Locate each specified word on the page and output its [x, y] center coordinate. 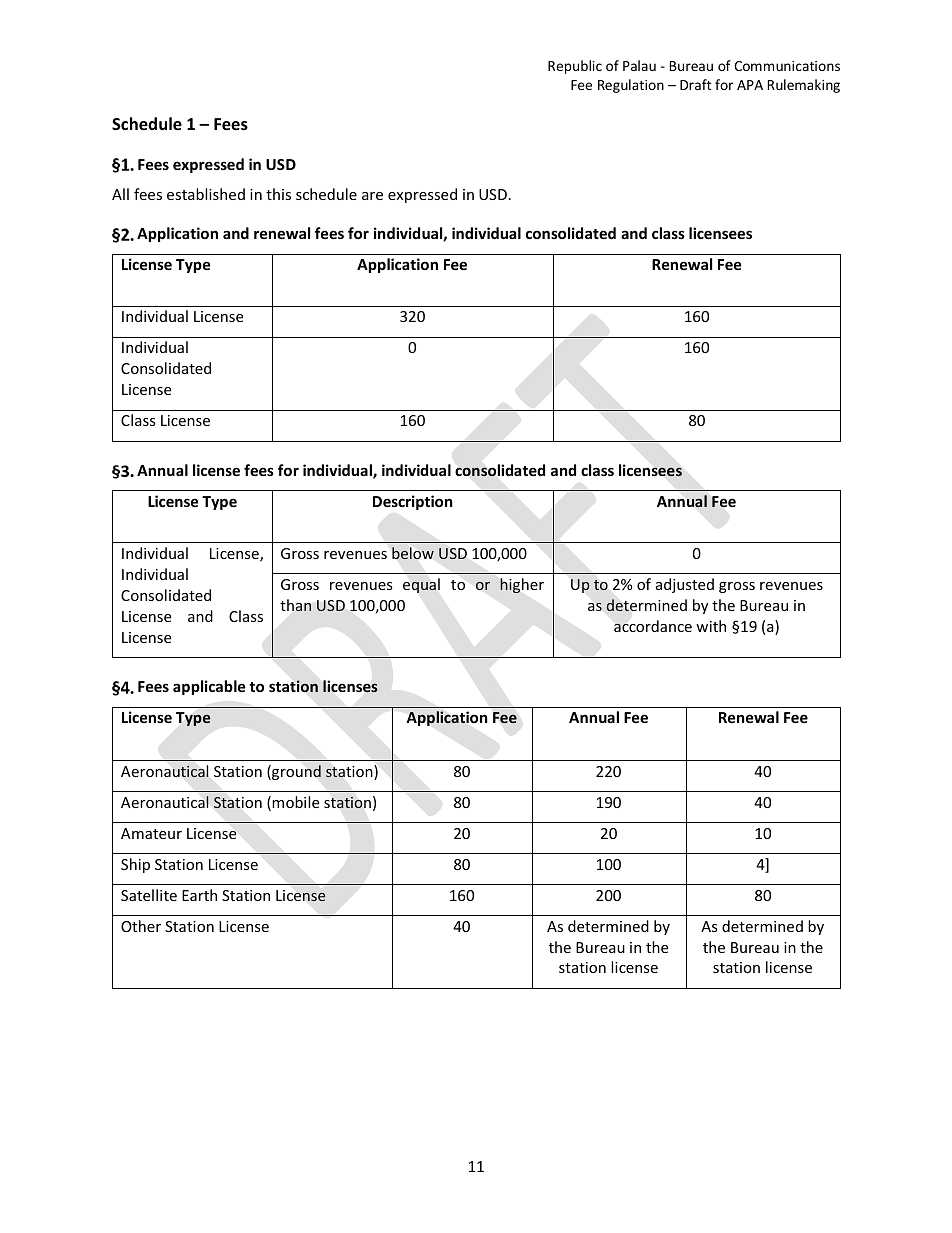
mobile [295, 802]
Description [413, 502]
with [711, 626]
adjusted [685, 585]
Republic [575, 67]
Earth [199, 895]
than [295, 605]
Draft [696, 84]
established [206, 194]
